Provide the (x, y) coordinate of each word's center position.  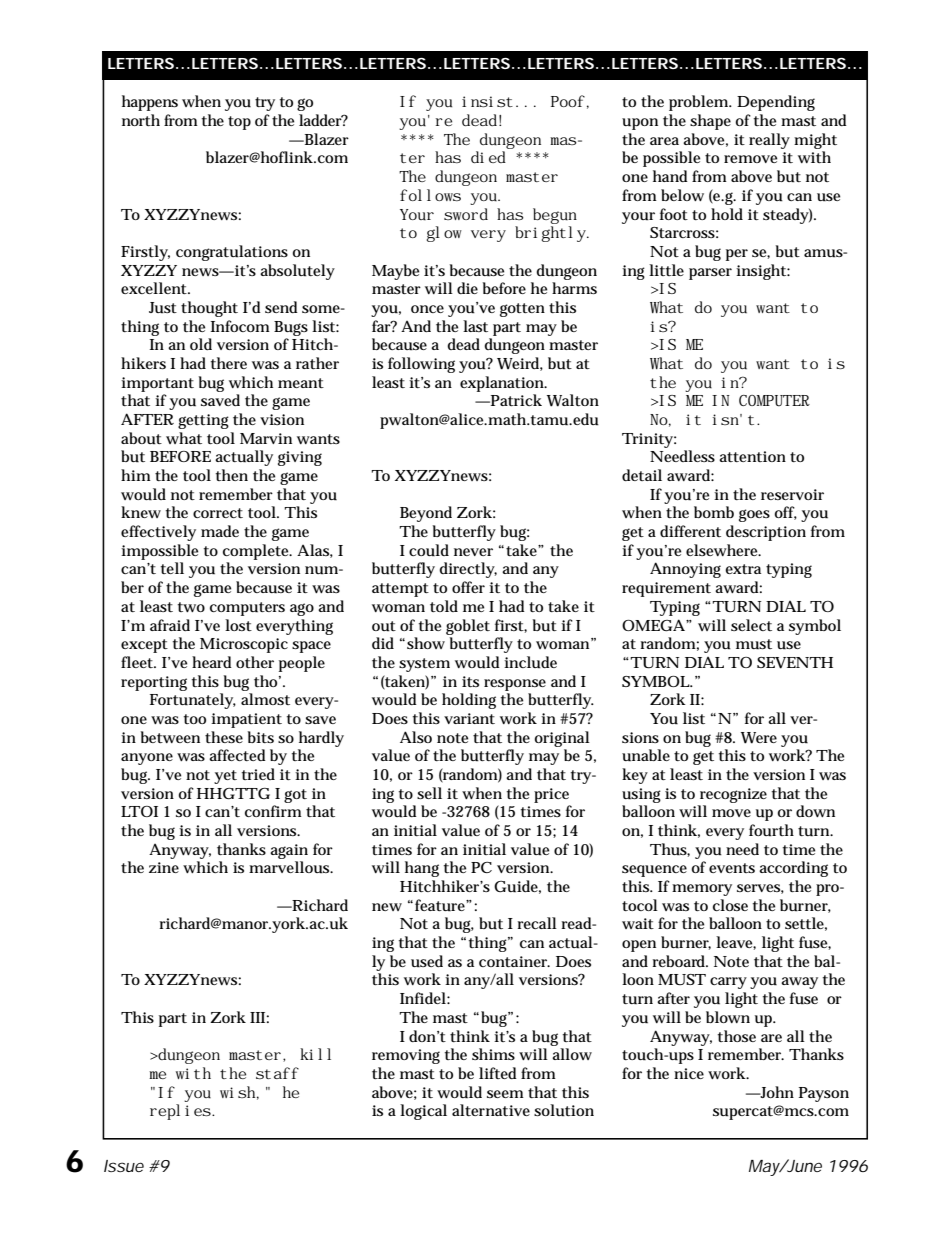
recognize (733, 795)
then (232, 475)
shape (710, 122)
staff (277, 1073)
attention (752, 456)
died (488, 157)
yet (225, 777)
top (239, 123)
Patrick (515, 400)
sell (429, 793)
